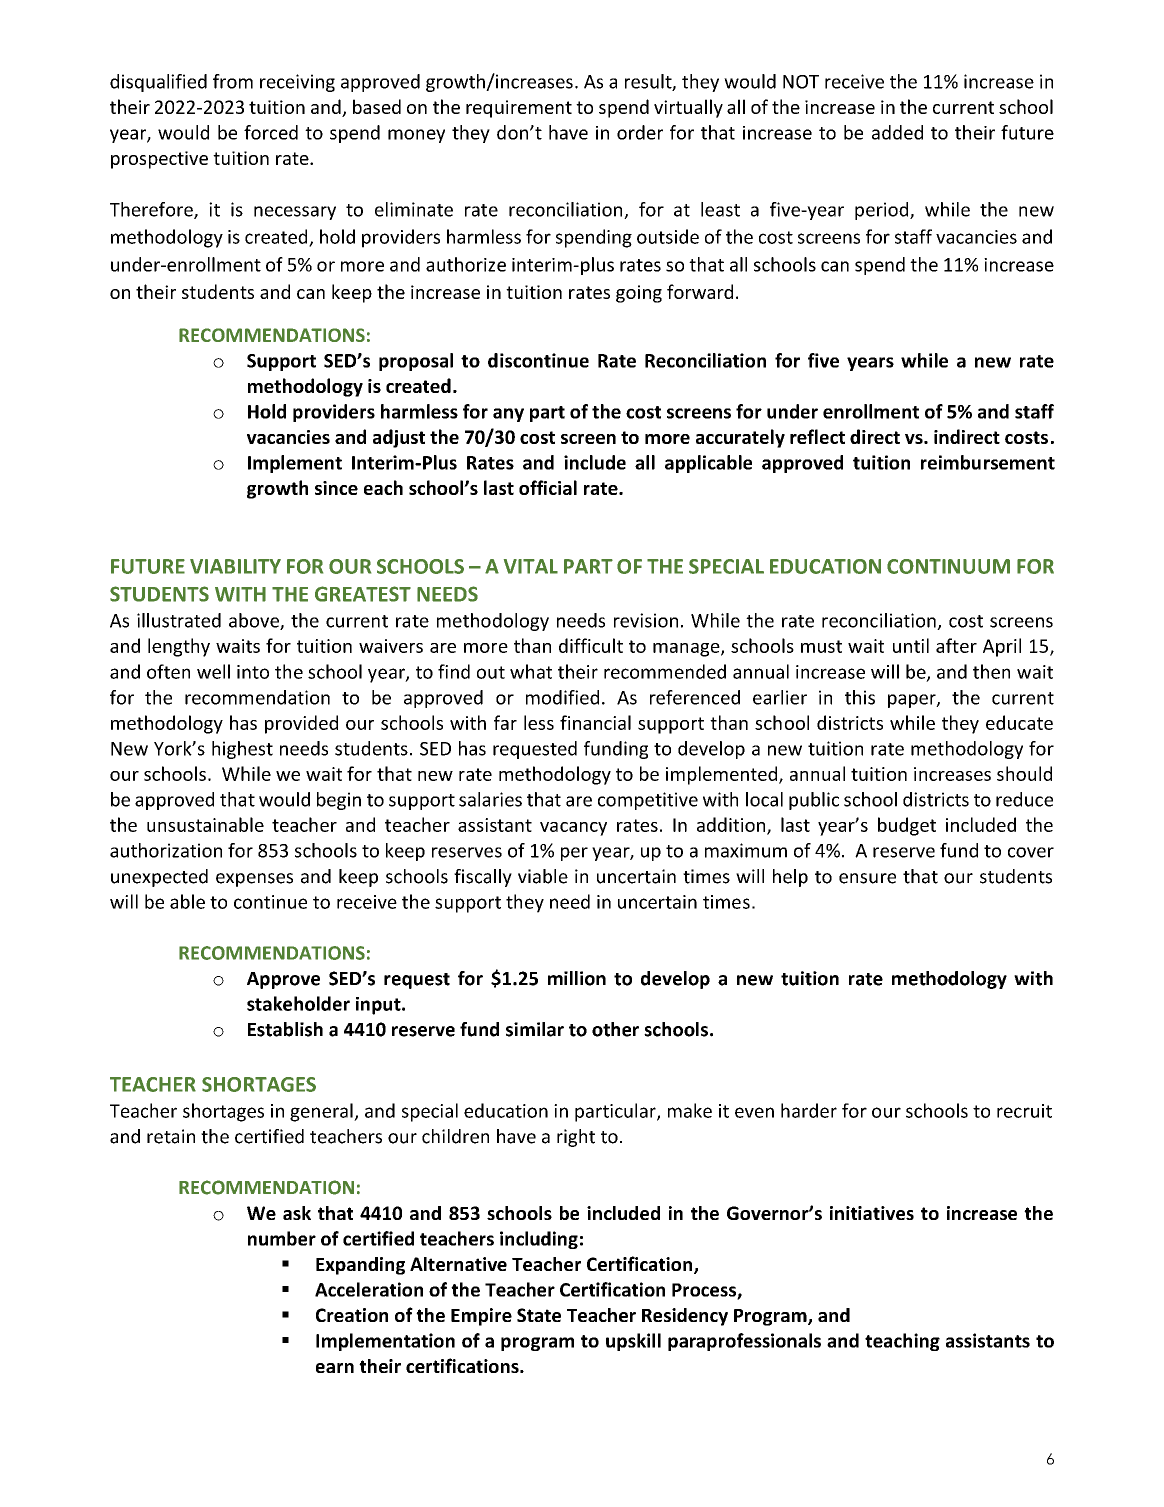 Image resolution: width=1164 pixels, height=1507 pixels. I want to click on difficult, so click(591, 645).
